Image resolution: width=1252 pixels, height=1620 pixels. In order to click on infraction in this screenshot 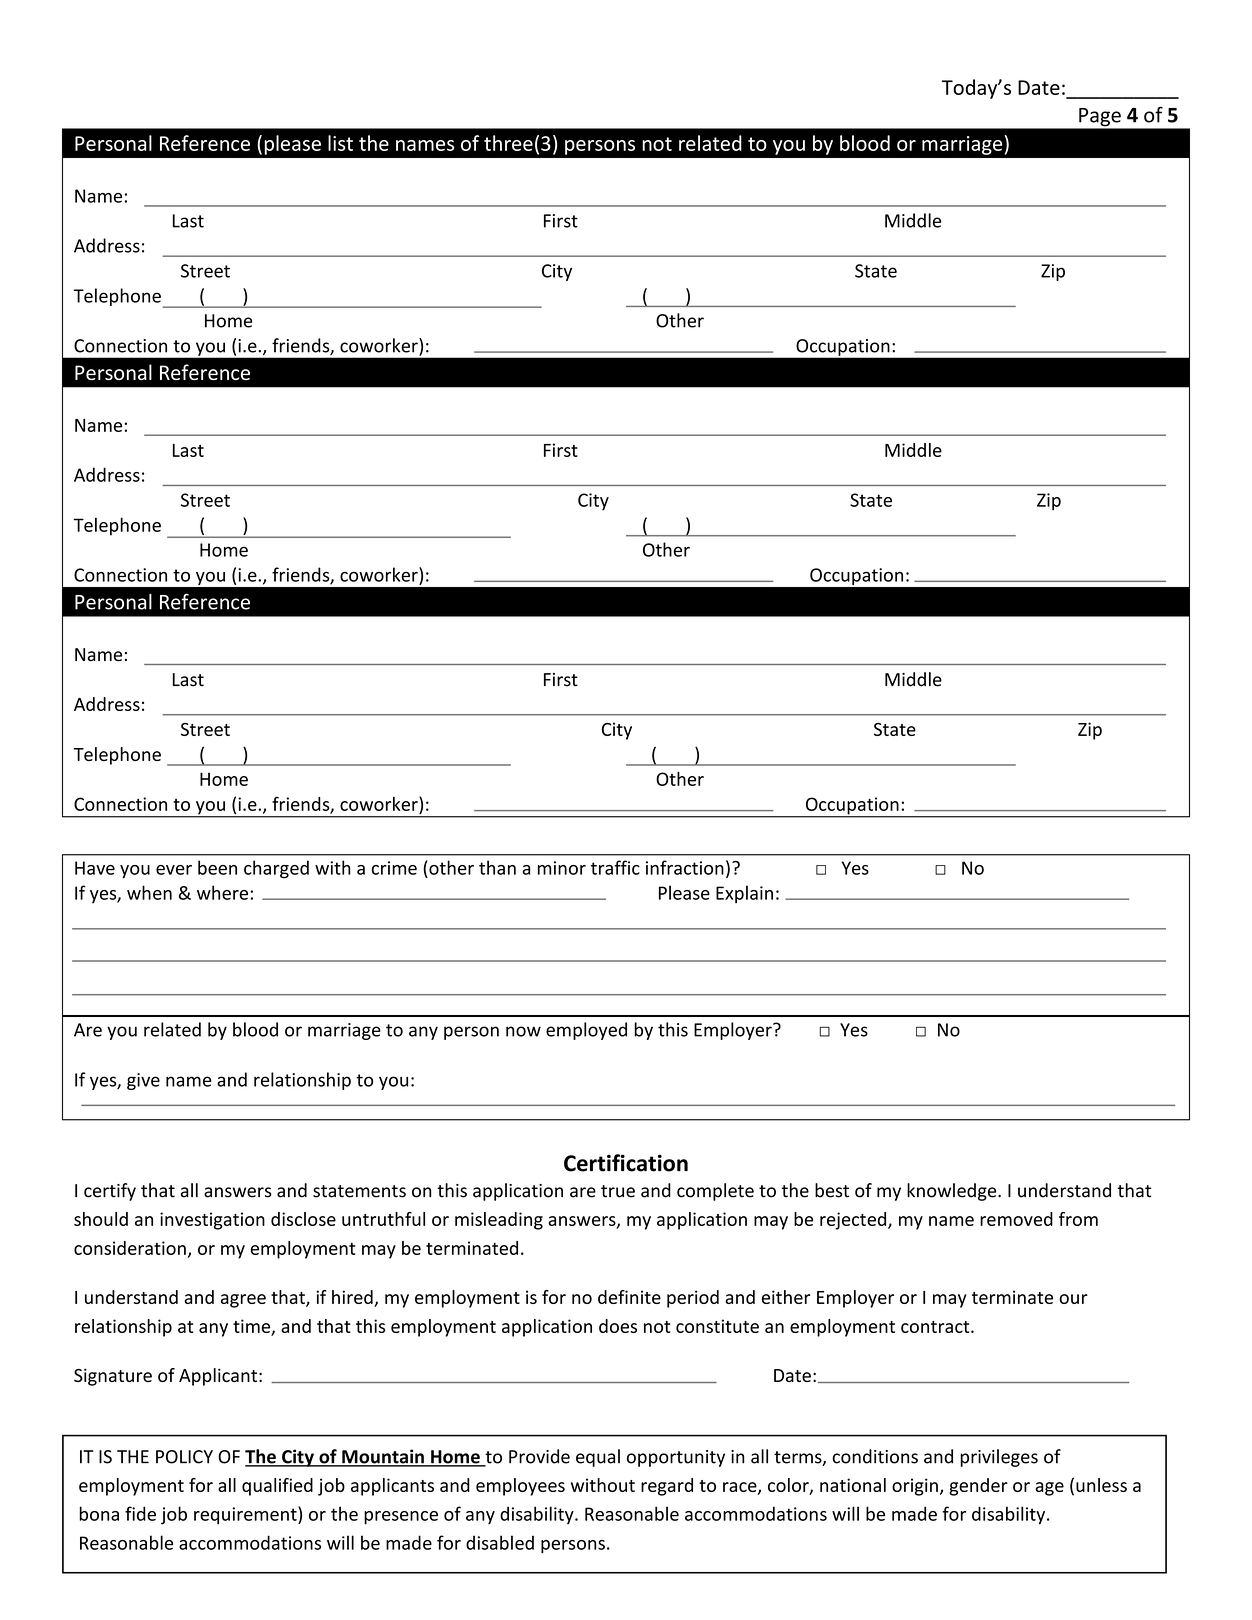, I will do `click(685, 867)`.
